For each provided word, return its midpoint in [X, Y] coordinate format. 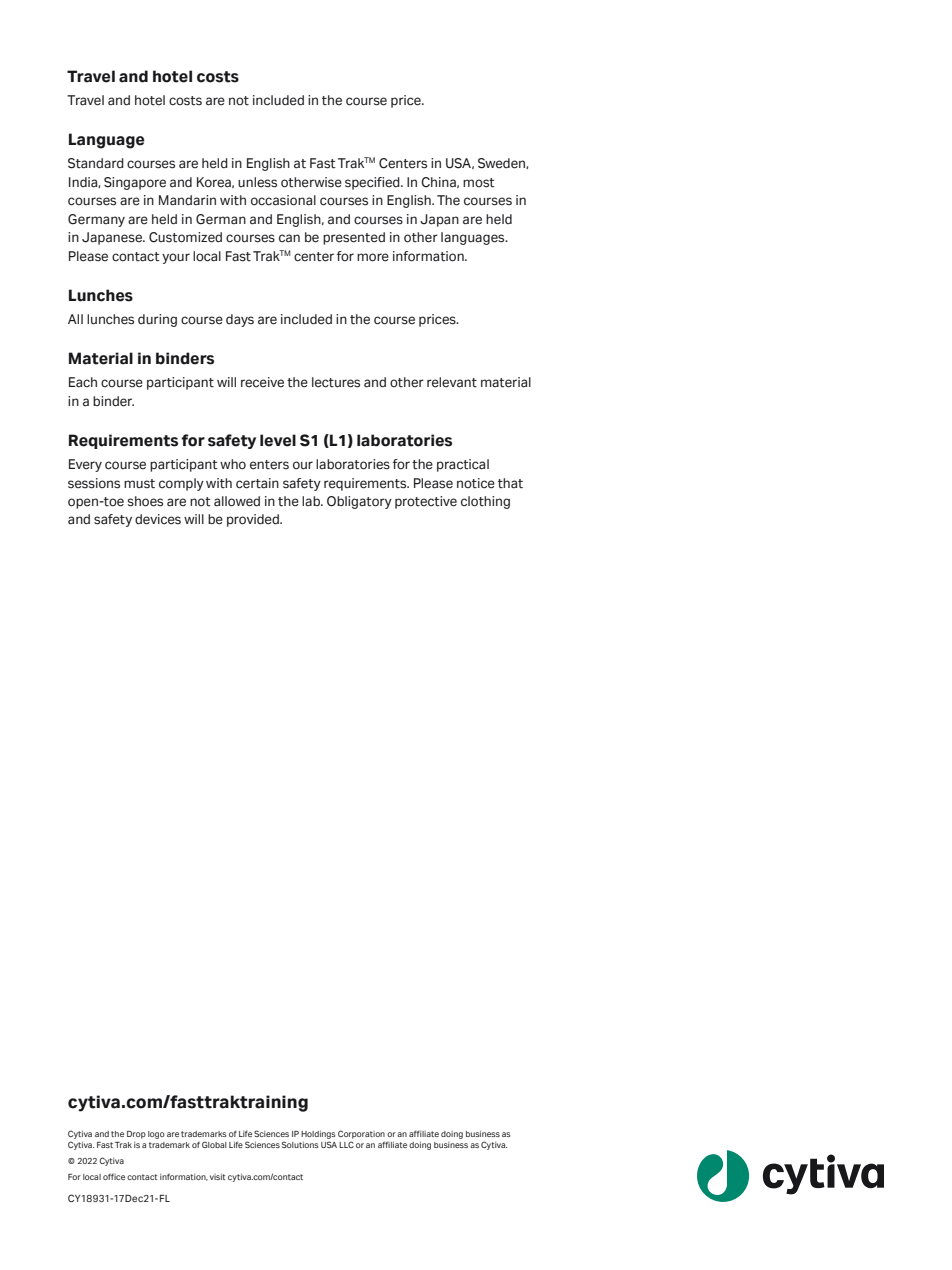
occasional [283, 200]
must [139, 484]
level [278, 440]
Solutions [300, 1144]
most [479, 183]
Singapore [135, 183]
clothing [485, 502]
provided [254, 520]
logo [156, 1135]
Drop [136, 1135]
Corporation [361, 1134]
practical [463, 465]
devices [158, 519]
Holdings [318, 1134]
